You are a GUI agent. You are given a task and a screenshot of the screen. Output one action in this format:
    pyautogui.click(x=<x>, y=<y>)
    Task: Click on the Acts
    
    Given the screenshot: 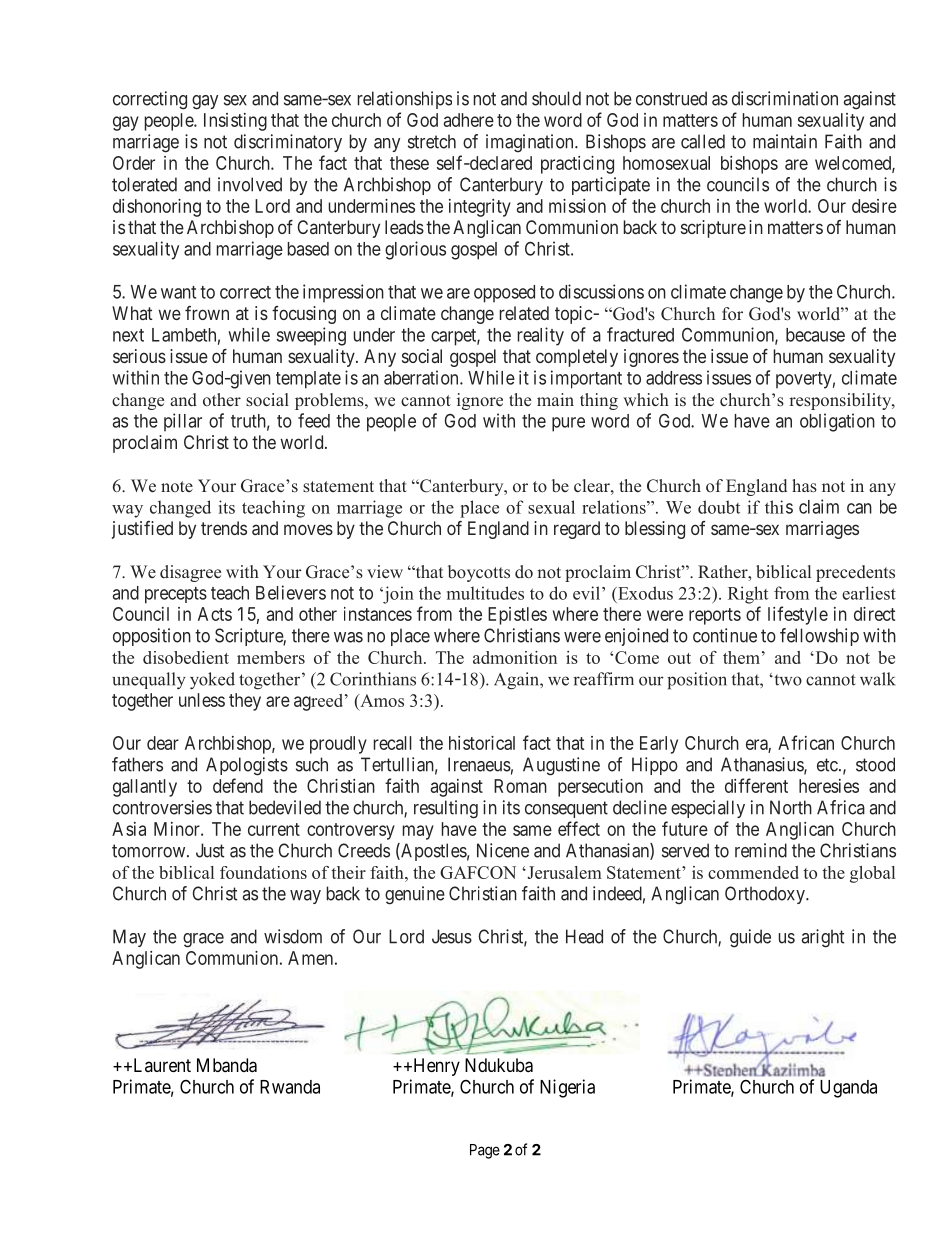 What is the action you would take?
    pyautogui.click(x=215, y=614)
